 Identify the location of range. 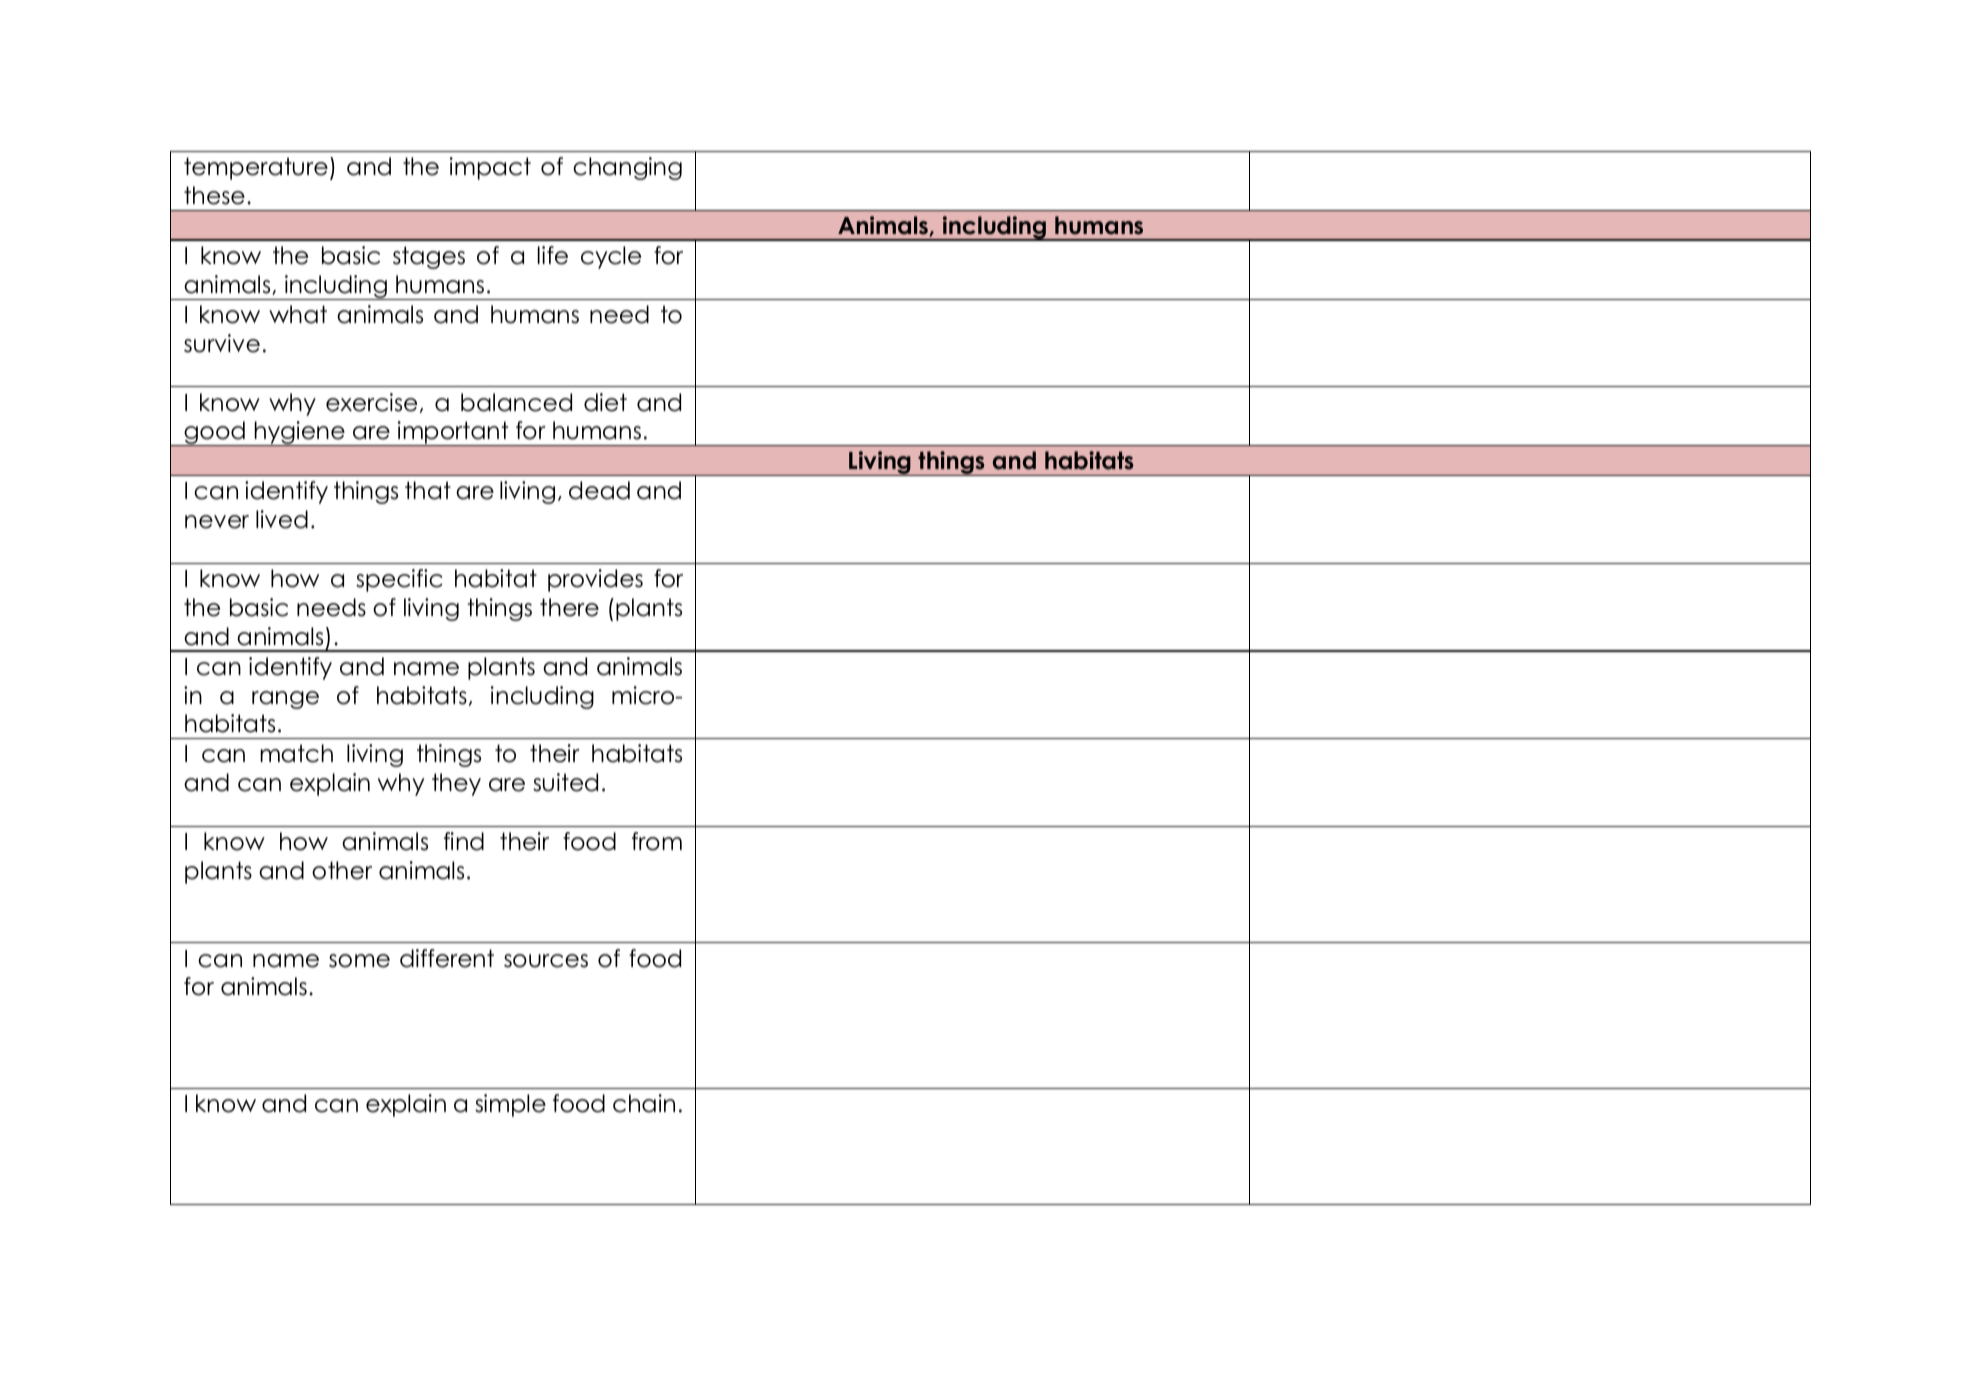
(285, 700).
